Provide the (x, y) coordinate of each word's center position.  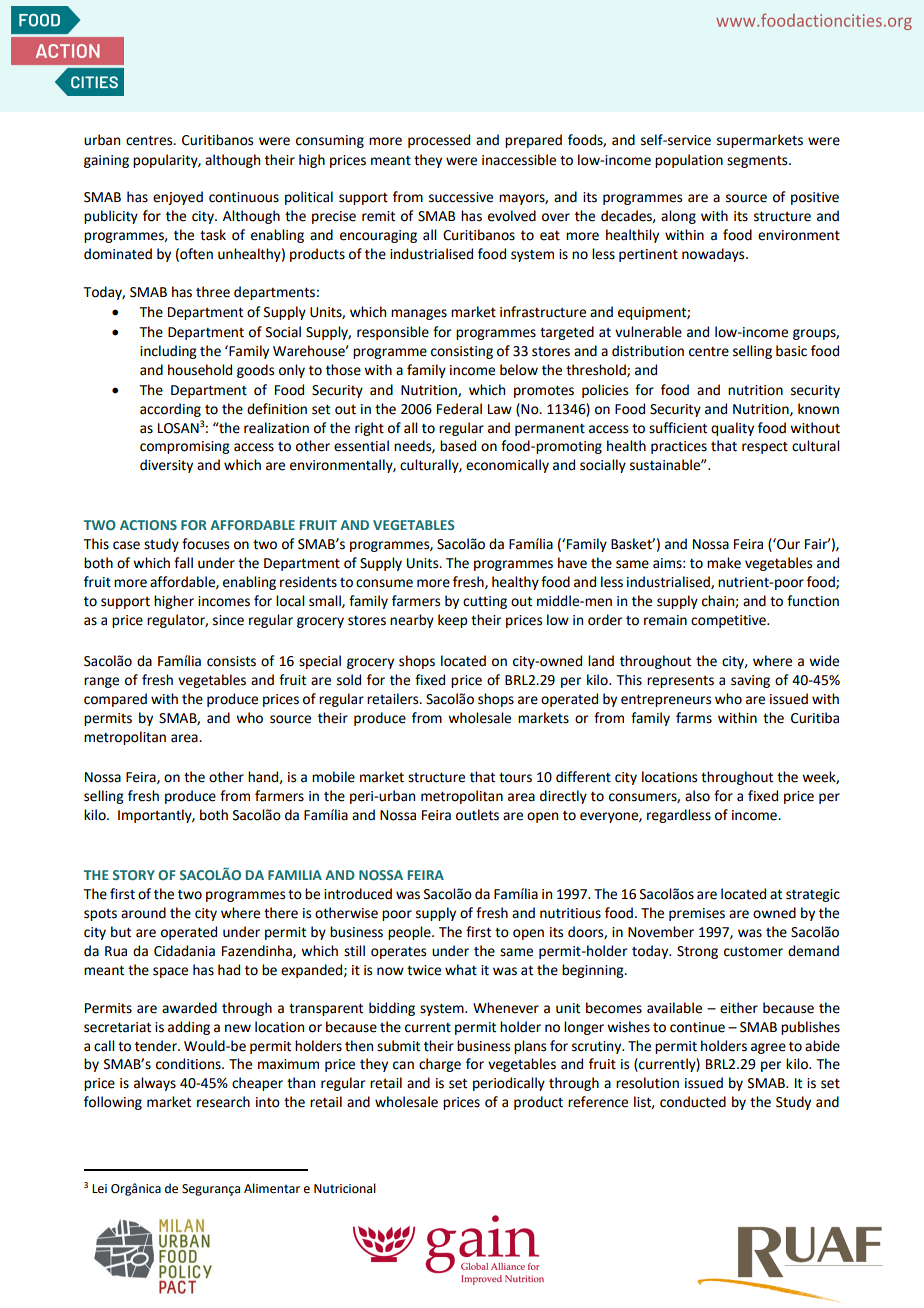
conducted (693, 1102)
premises (697, 914)
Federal (459, 409)
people (410, 933)
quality (732, 429)
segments (758, 162)
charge (440, 1065)
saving (750, 681)
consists (231, 661)
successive (461, 197)
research (223, 1102)
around (143, 913)
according (170, 410)
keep (453, 621)
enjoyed (178, 198)
